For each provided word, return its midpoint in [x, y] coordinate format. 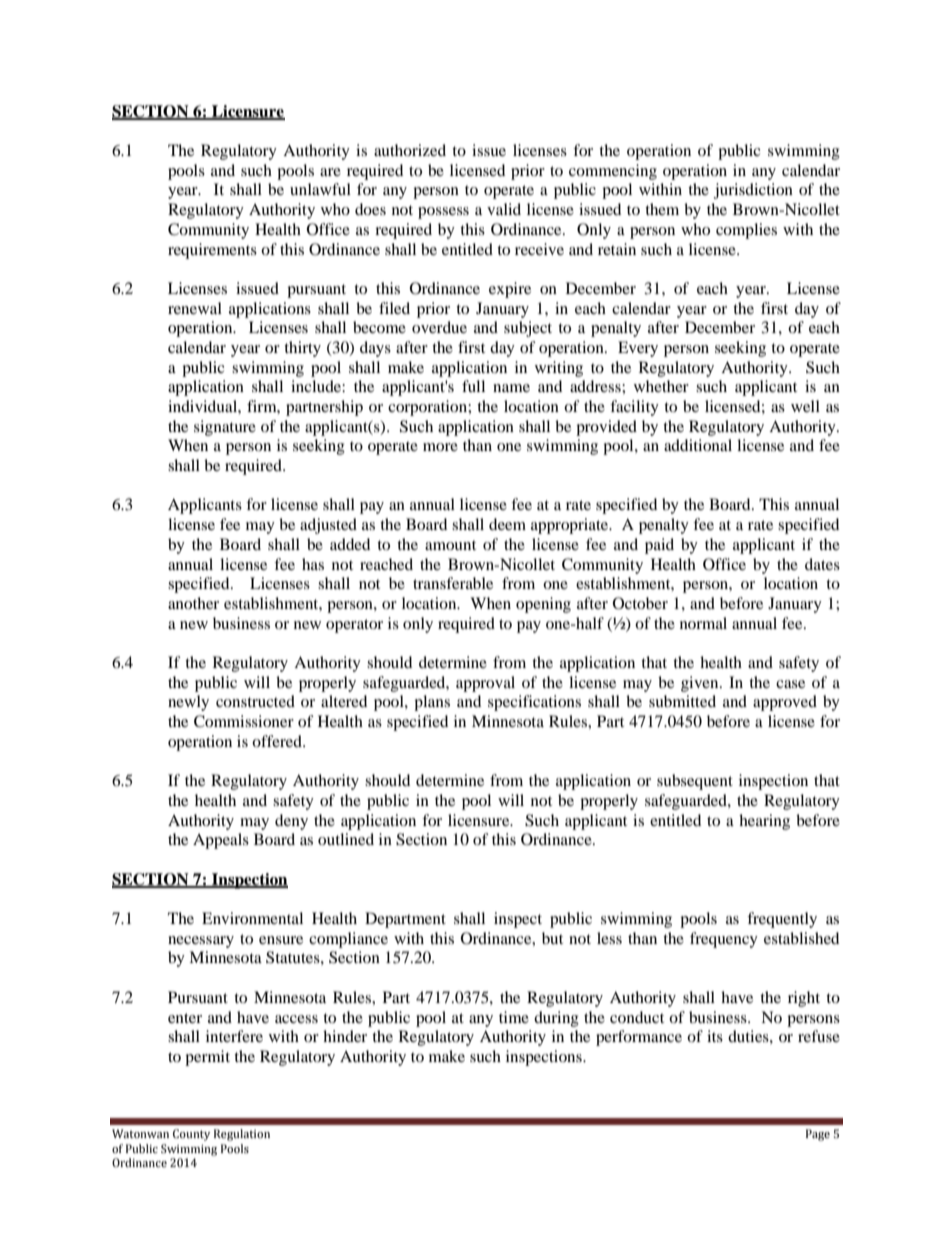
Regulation [242, 1135]
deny [291, 822]
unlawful [320, 189]
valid [504, 209]
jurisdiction [753, 191]
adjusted [328, 526]
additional [698, 445]
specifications [534, 703]
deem [507, 524]
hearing [764, 822]
